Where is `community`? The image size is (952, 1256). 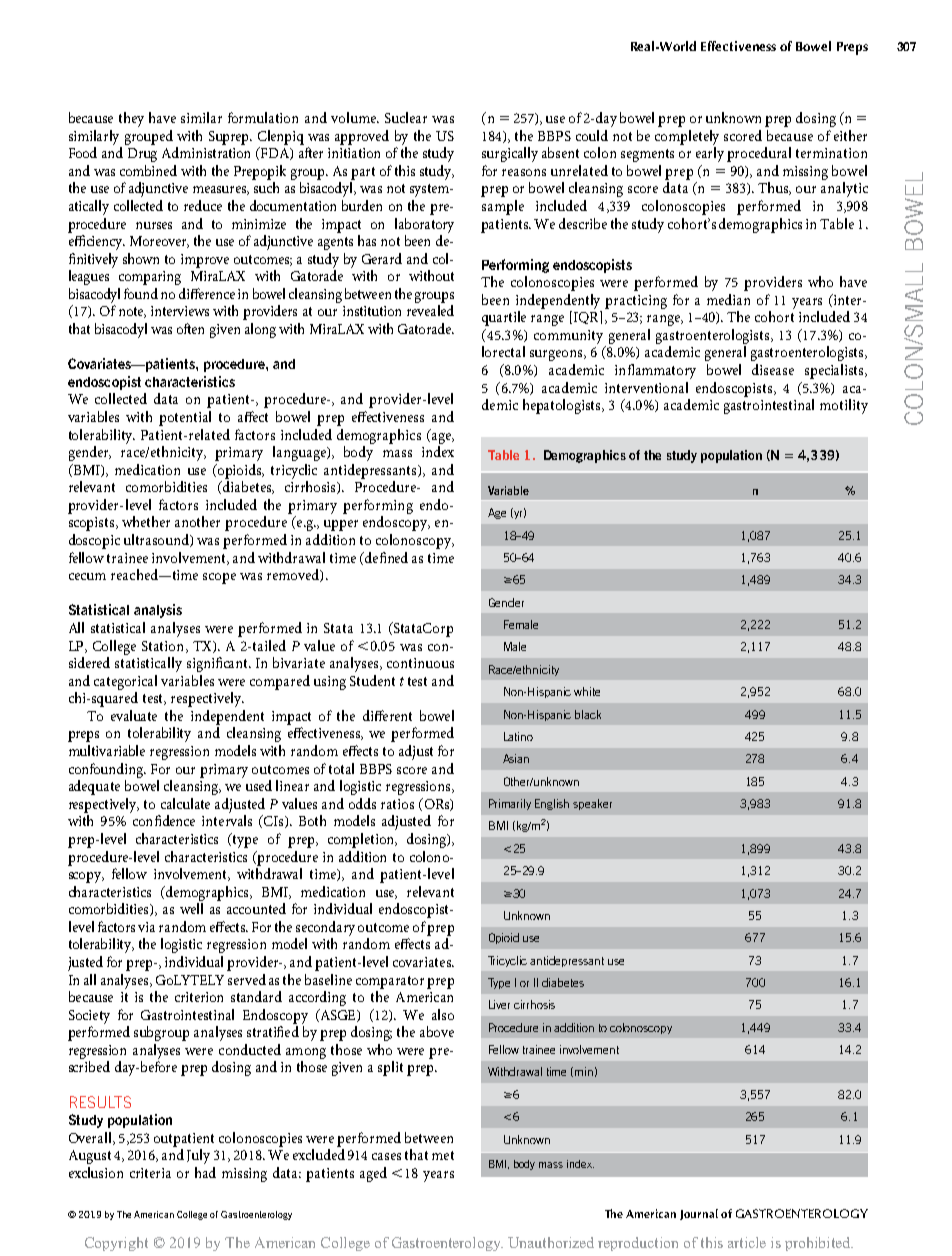
community is located at coordinates (568, 337).
